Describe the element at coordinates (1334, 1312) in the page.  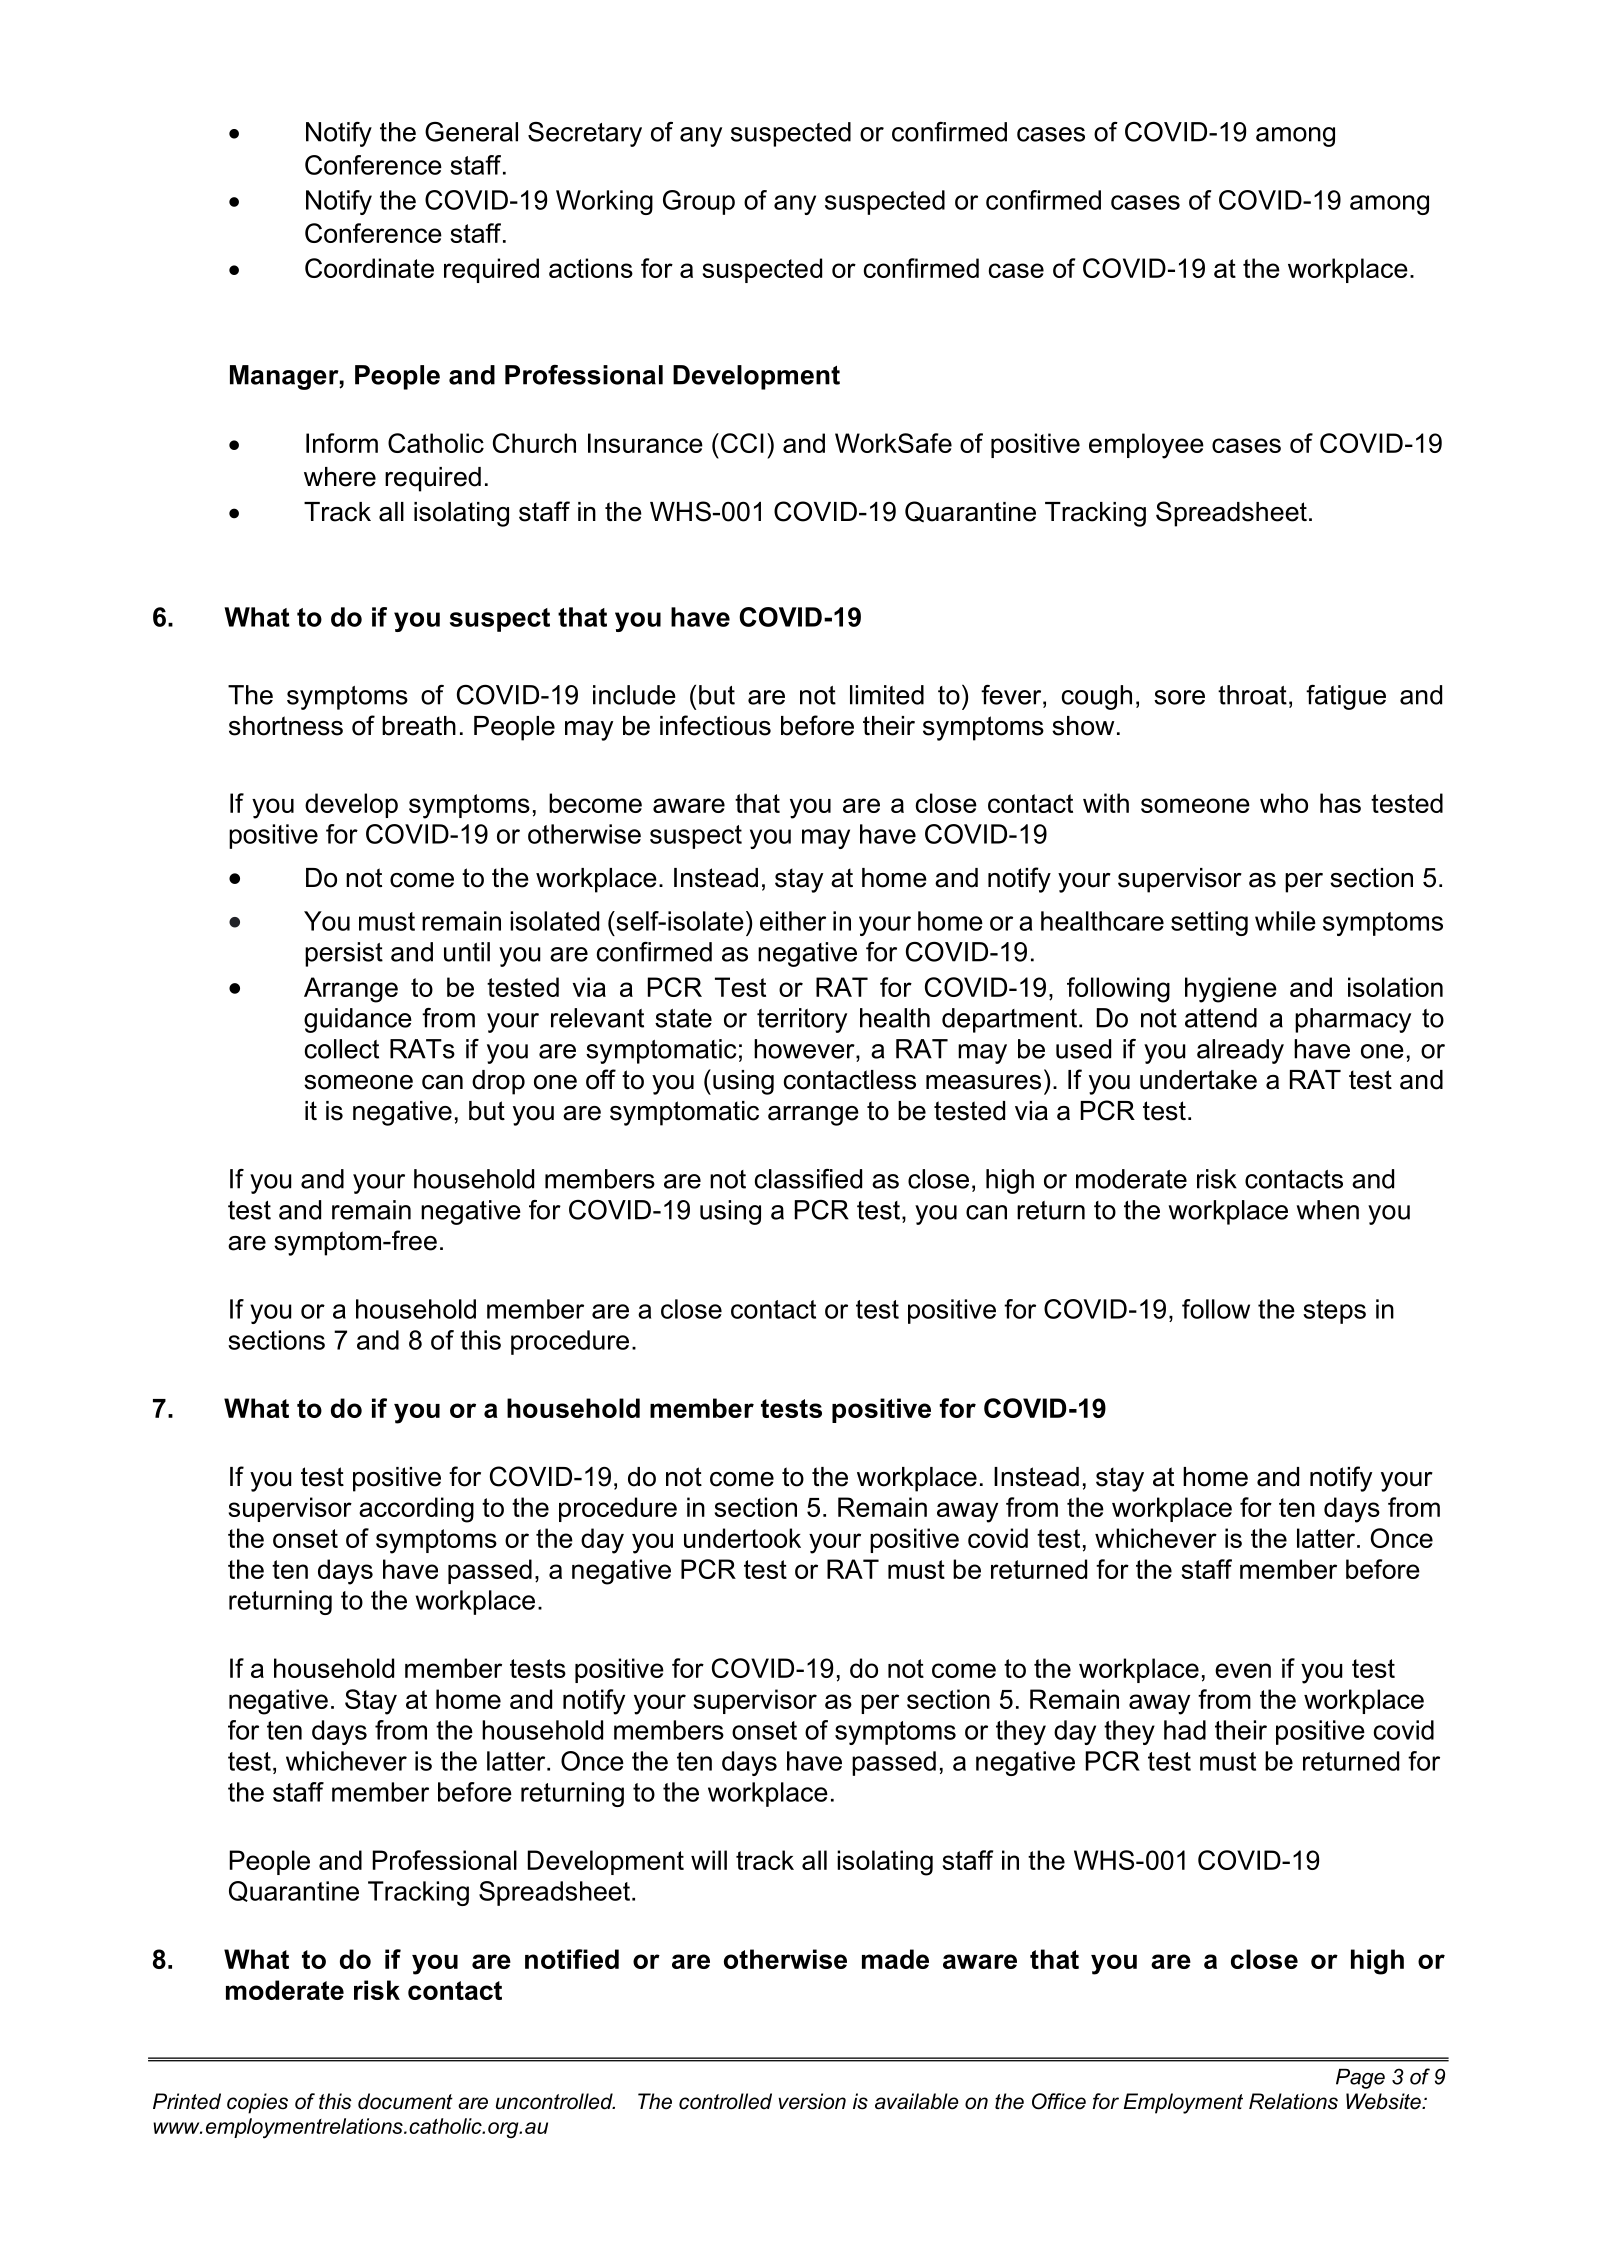
I see `steps` at that location.
